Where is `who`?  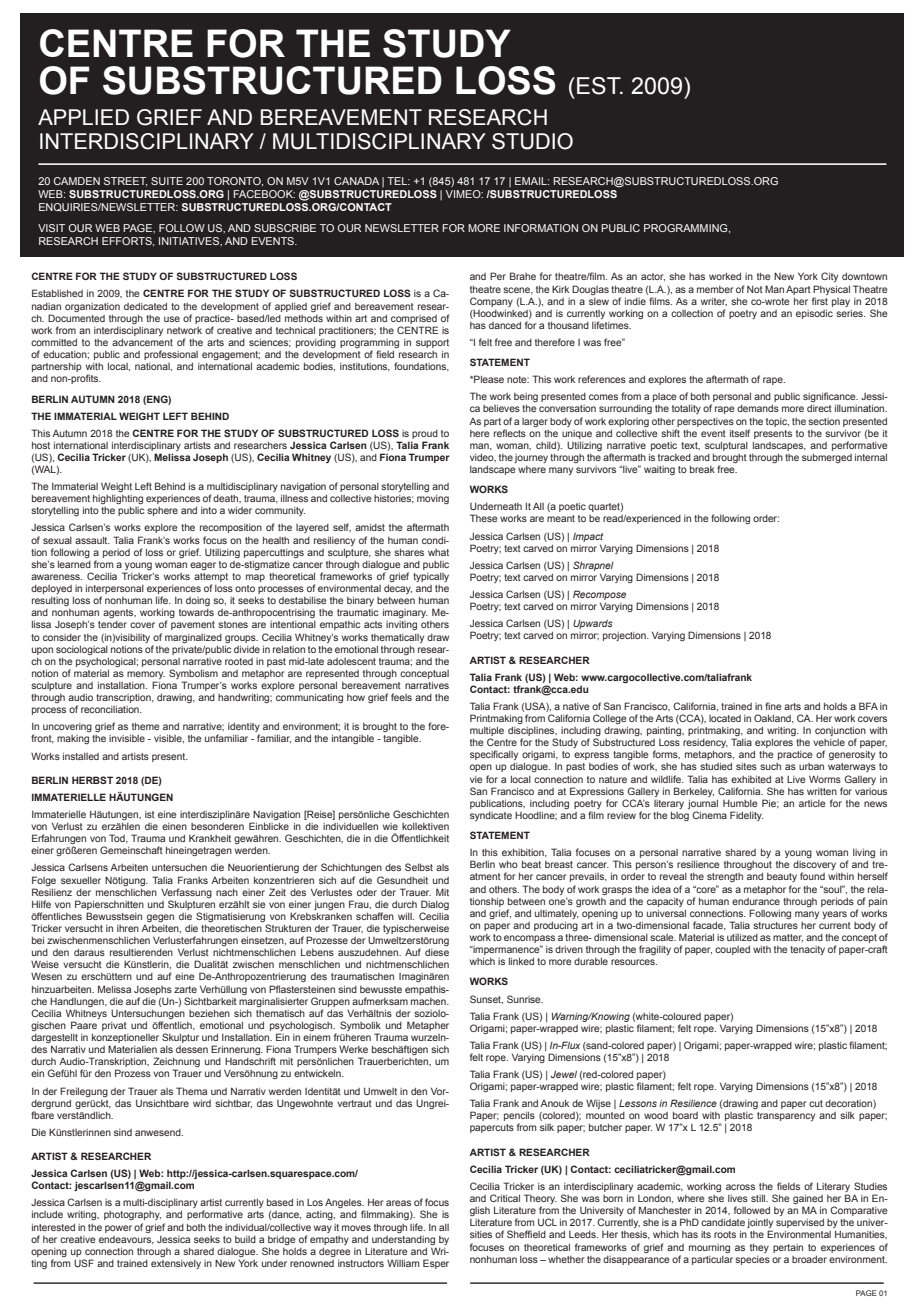
who is located at coordinates (508, 864).
